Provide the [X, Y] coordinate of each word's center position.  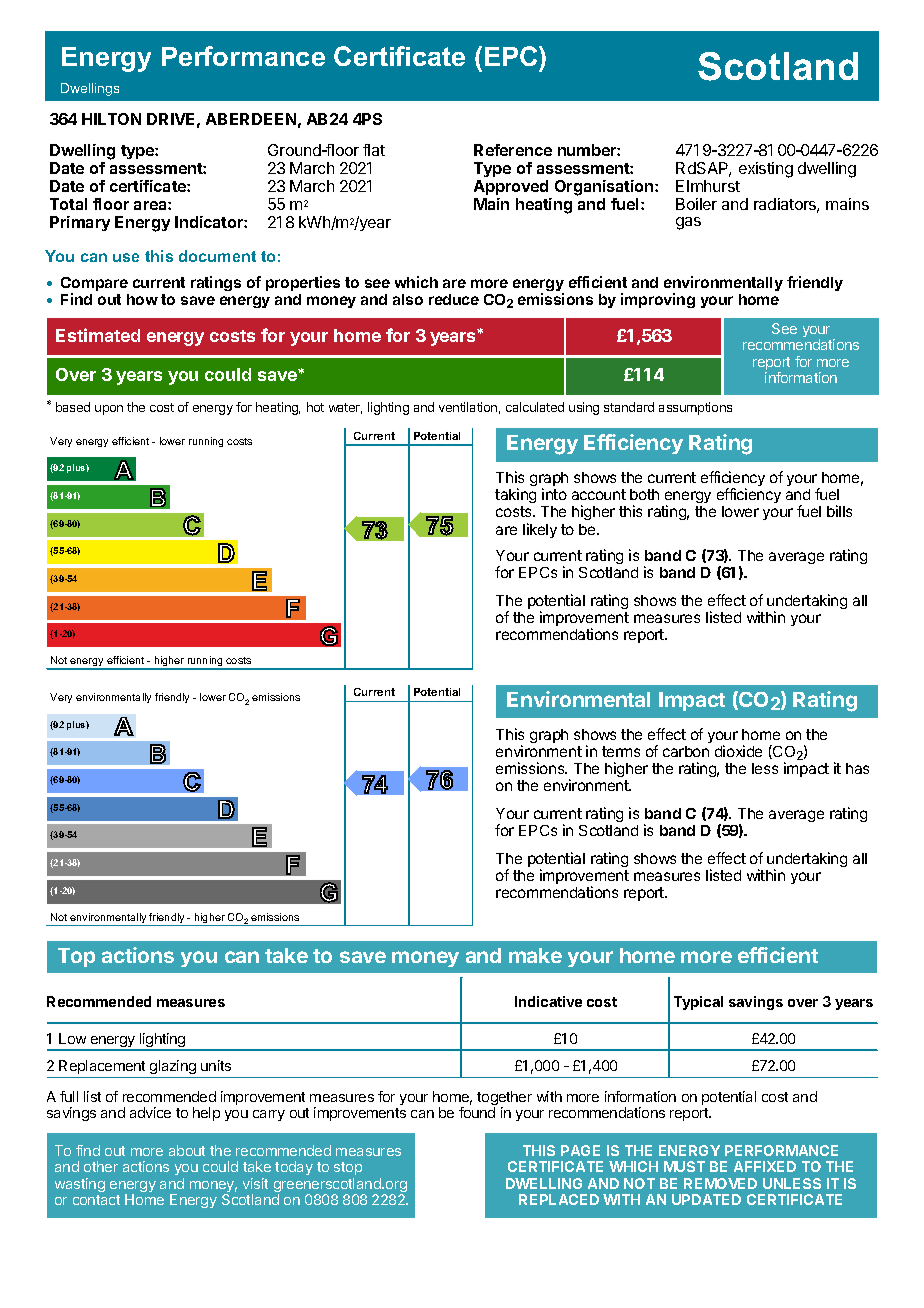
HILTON [111, 119]
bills [839, 511]
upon [109, 410]
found [477, 1112]
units [216, 1065]
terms [621, 751]
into [554, 494]
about [187, 1150]
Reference [513, 150]
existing [766, 170]
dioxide [738, 751]
